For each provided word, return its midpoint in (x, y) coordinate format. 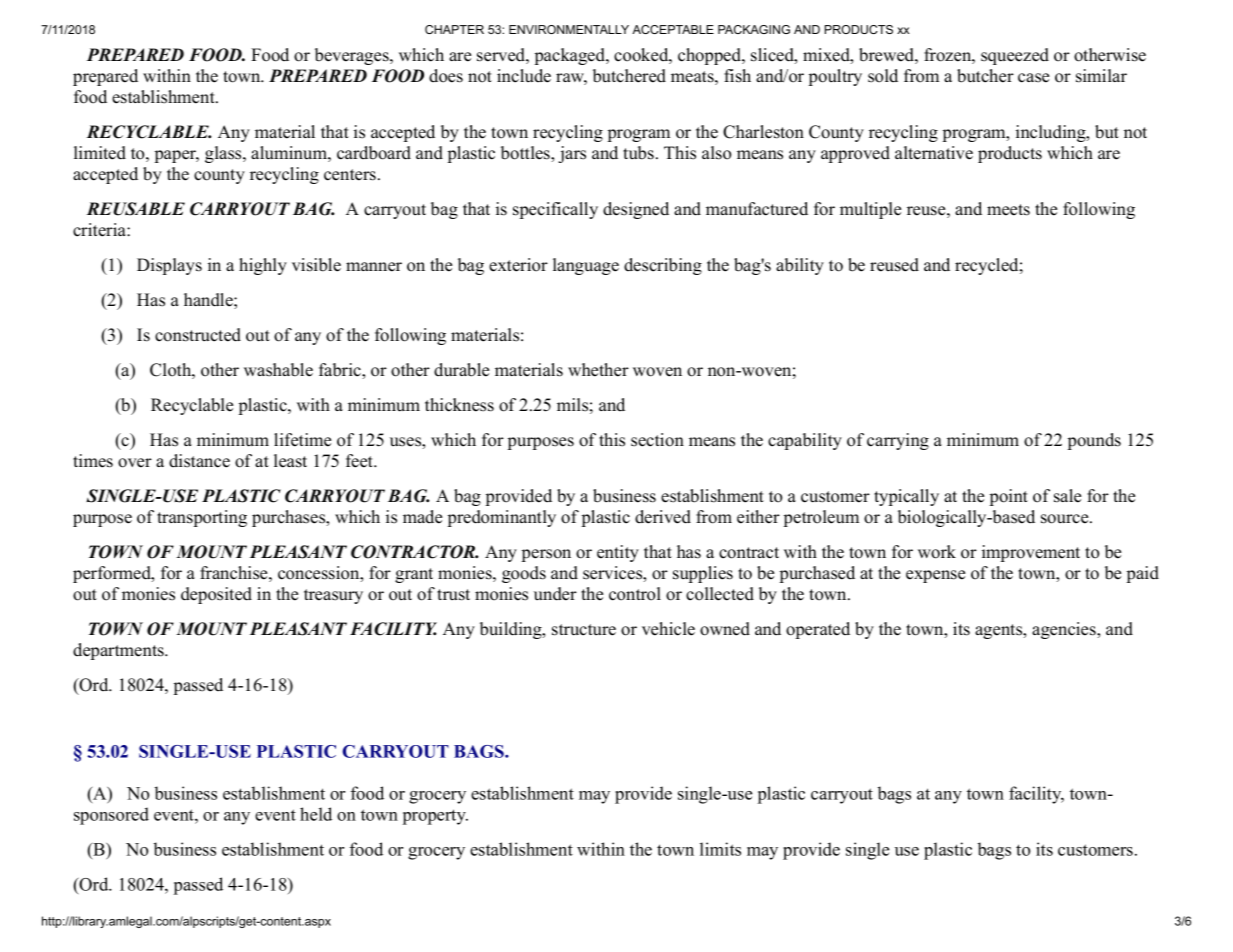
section (657, 440)
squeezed (1015, 56)
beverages (353, 56)
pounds (1094, 441)
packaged (570, 56)
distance (199, 461)
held (316, 814)
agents (999, 631)
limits (720, 849)
